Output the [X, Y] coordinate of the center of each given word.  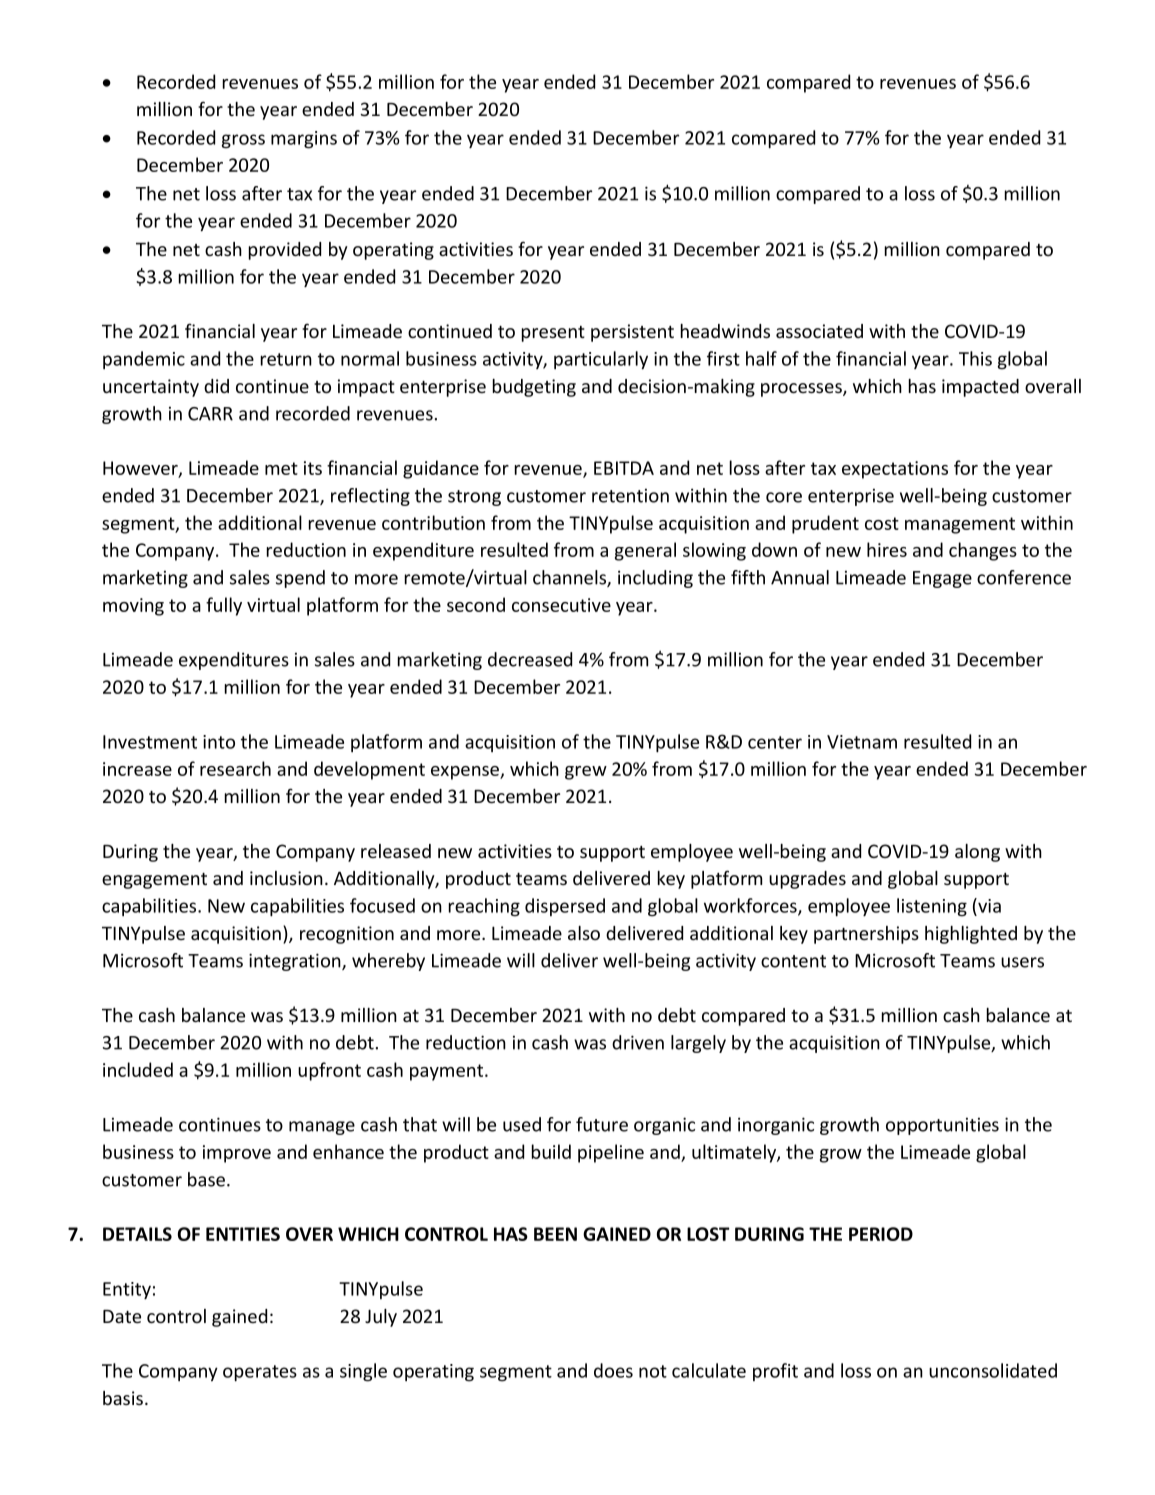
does [613, 1370]
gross [243, 141]
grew [586, 773]
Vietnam [862, 742]
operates [260, 1373]
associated [819, 331]
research [235, 768]
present [553, 334]
